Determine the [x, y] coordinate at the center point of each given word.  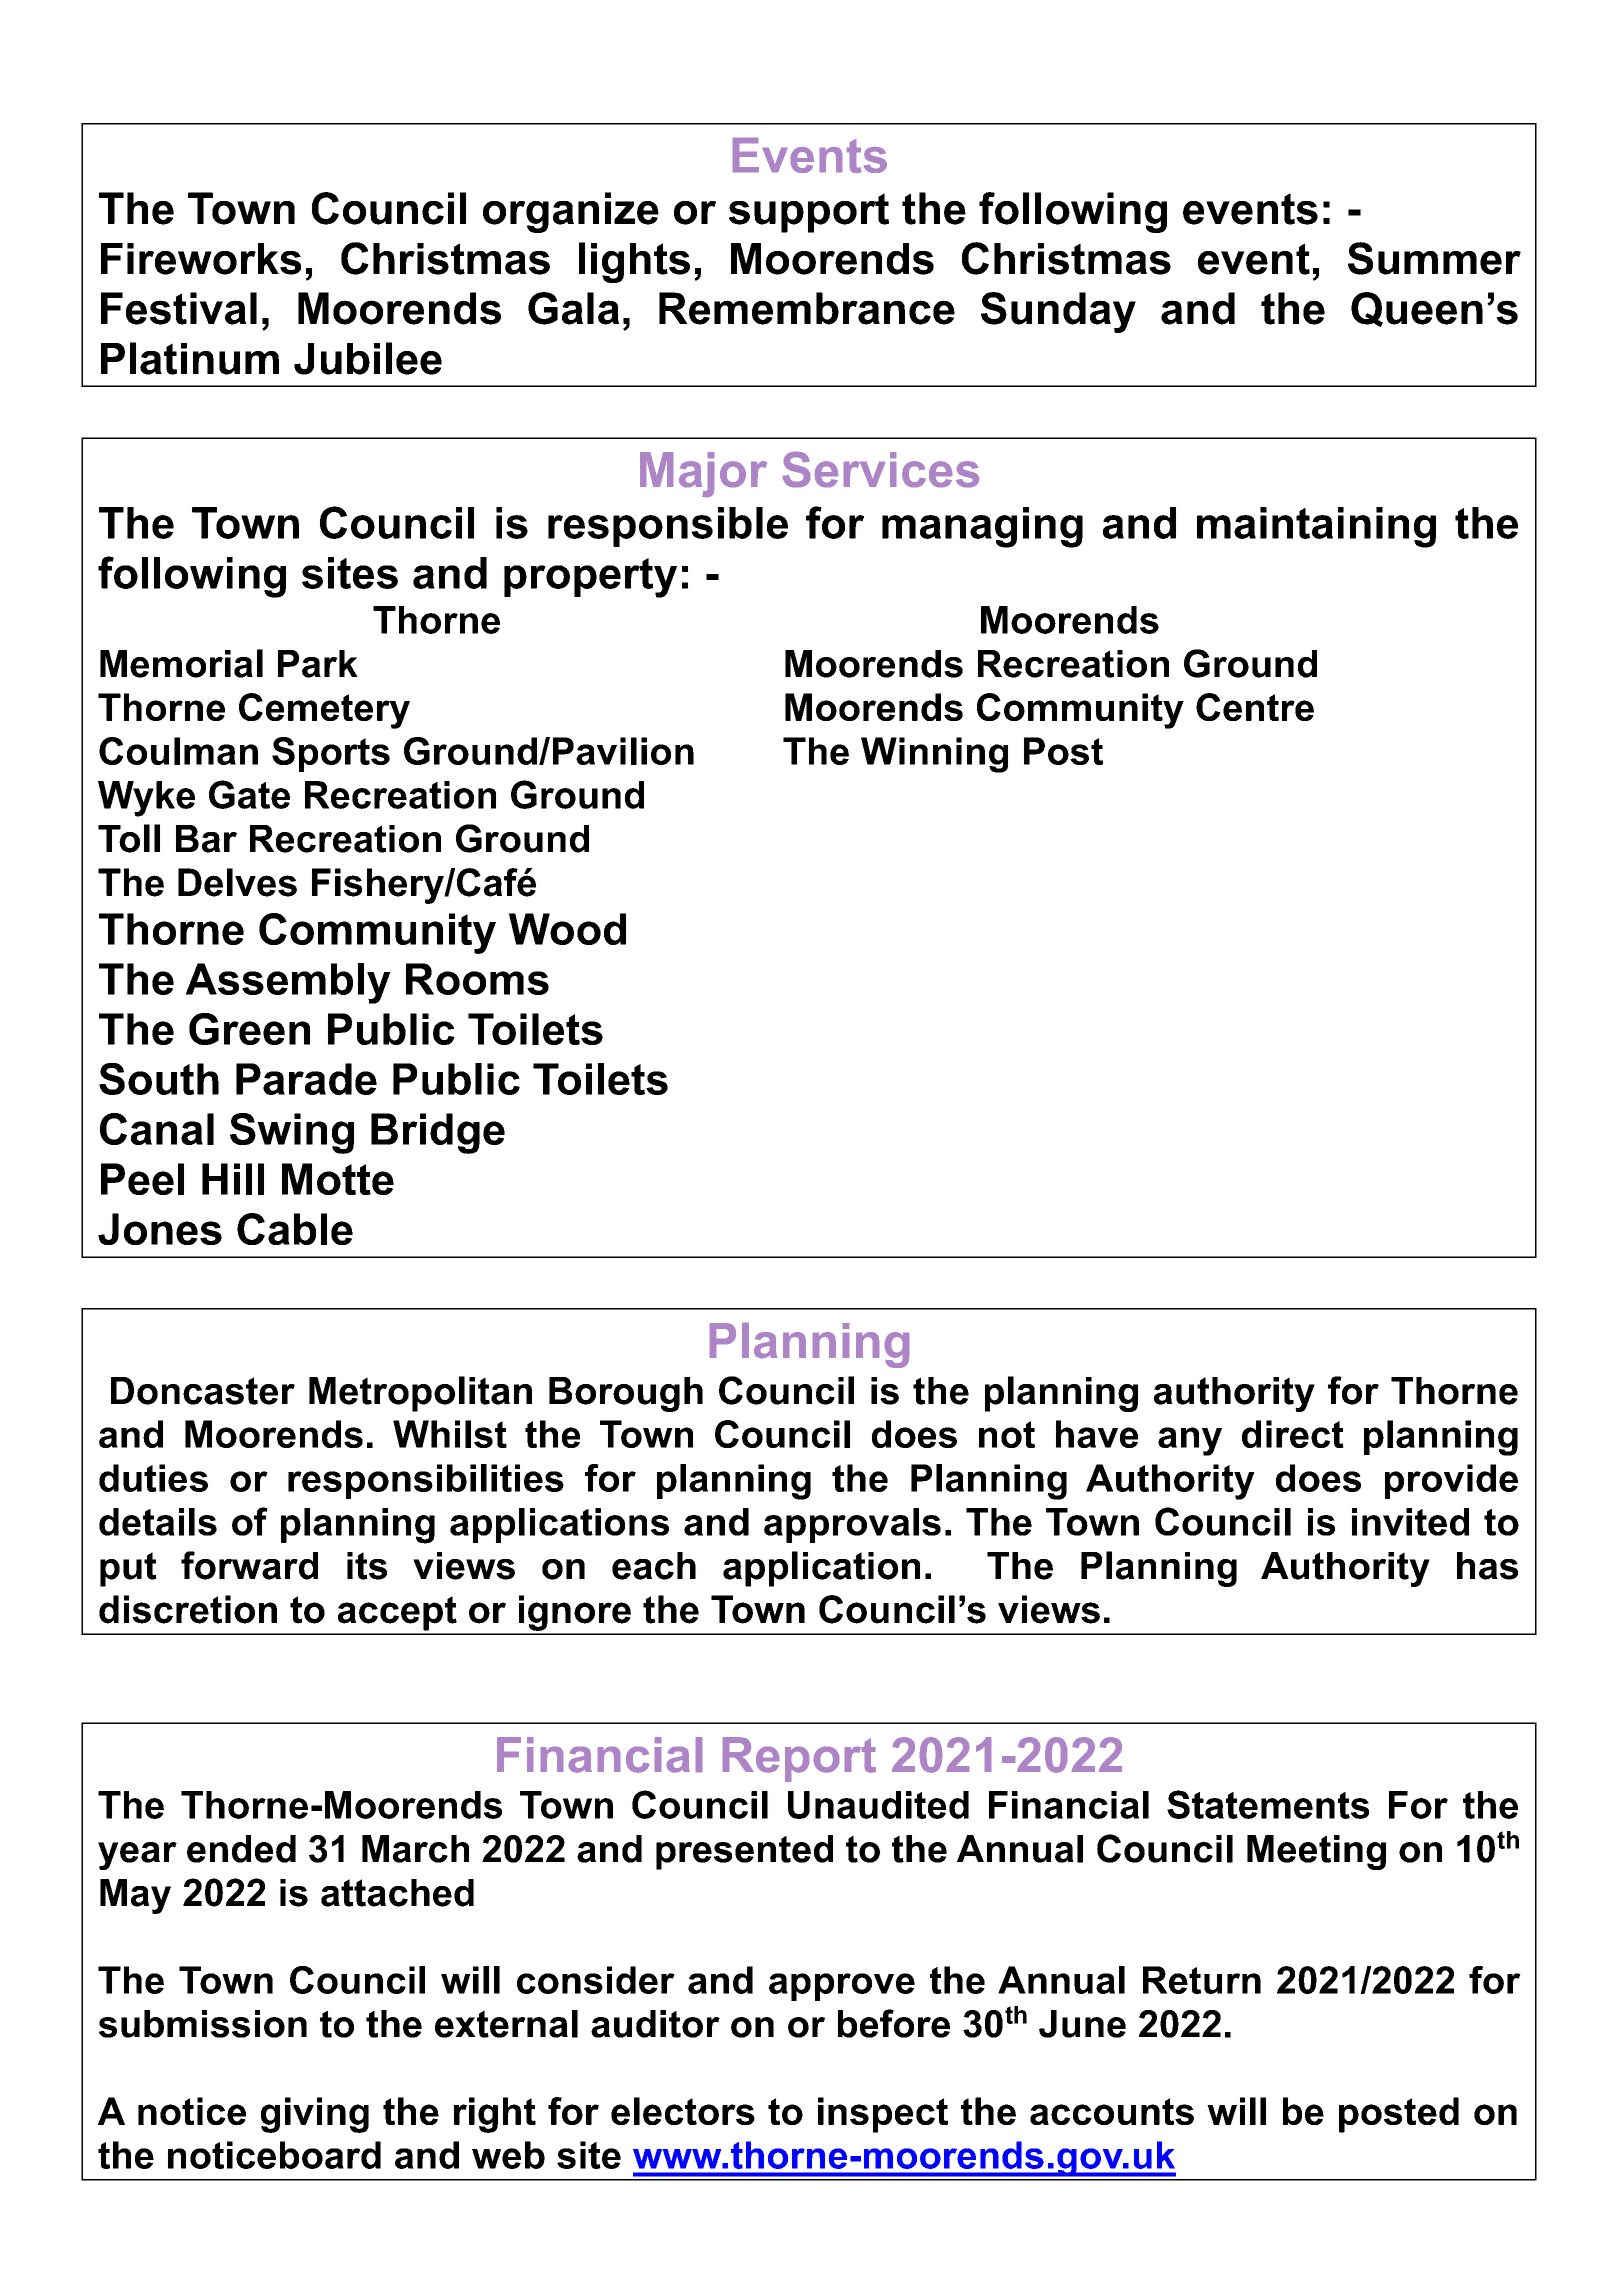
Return [1202, 1980]
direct [1293, 1434]
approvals [852, 1525]
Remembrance [807, 308]
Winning [934, 755]
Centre [1255, 707]
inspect [883, 2115]
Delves [237, 882]
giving [315, 2115]
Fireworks [201, 259]
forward [249, 1565]
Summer [1434, 258]
